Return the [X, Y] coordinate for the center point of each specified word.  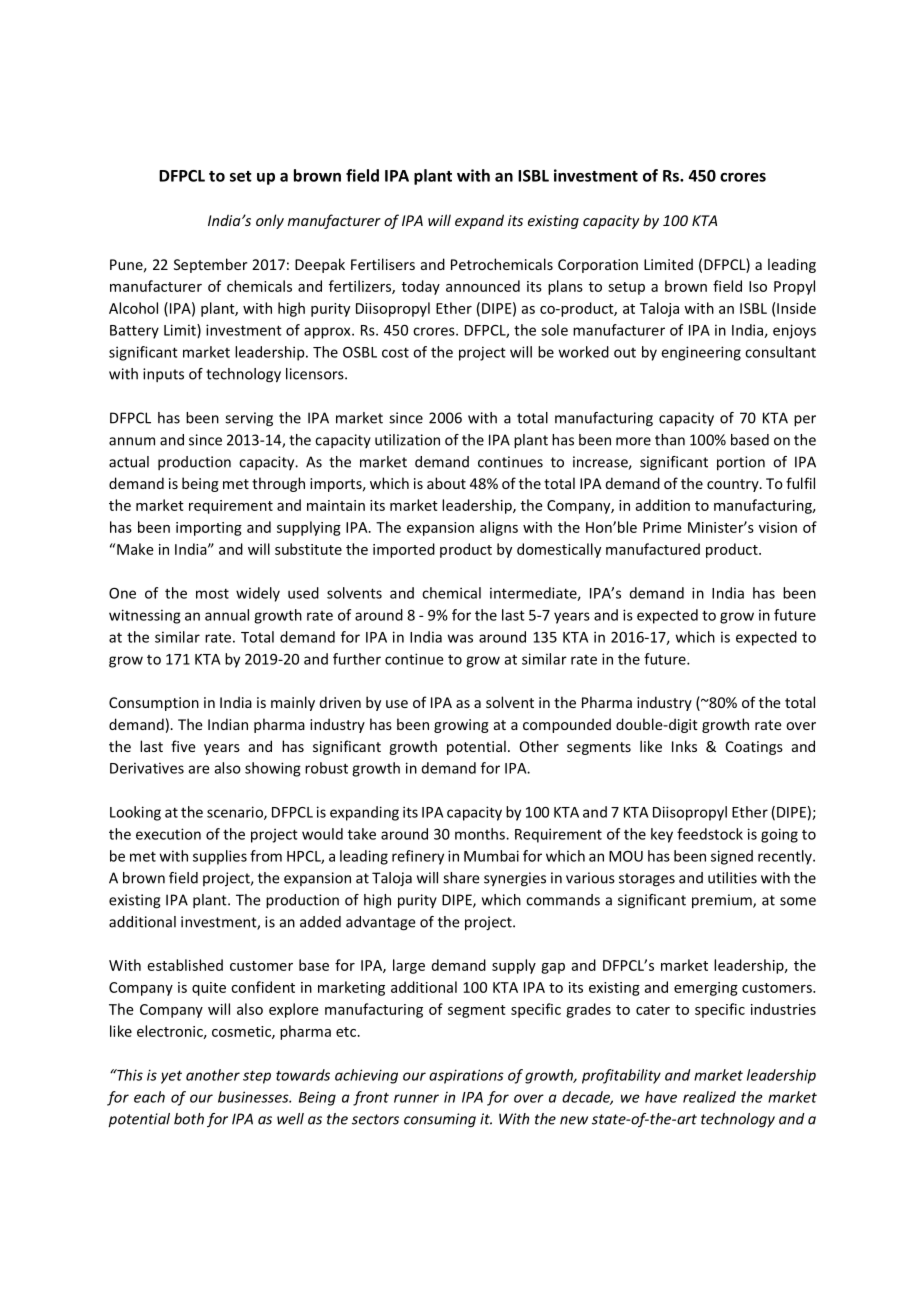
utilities [732, 878]
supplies [220, 857]
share [461, 878]
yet [171, 1077]
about [446, 483]
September [210, 265]
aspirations [466, 1076]
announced [483, 286]
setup [626, 288]
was [460, 638]
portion [741, 463]
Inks [684, 746]
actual [129, 462]
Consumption [154, 704]
